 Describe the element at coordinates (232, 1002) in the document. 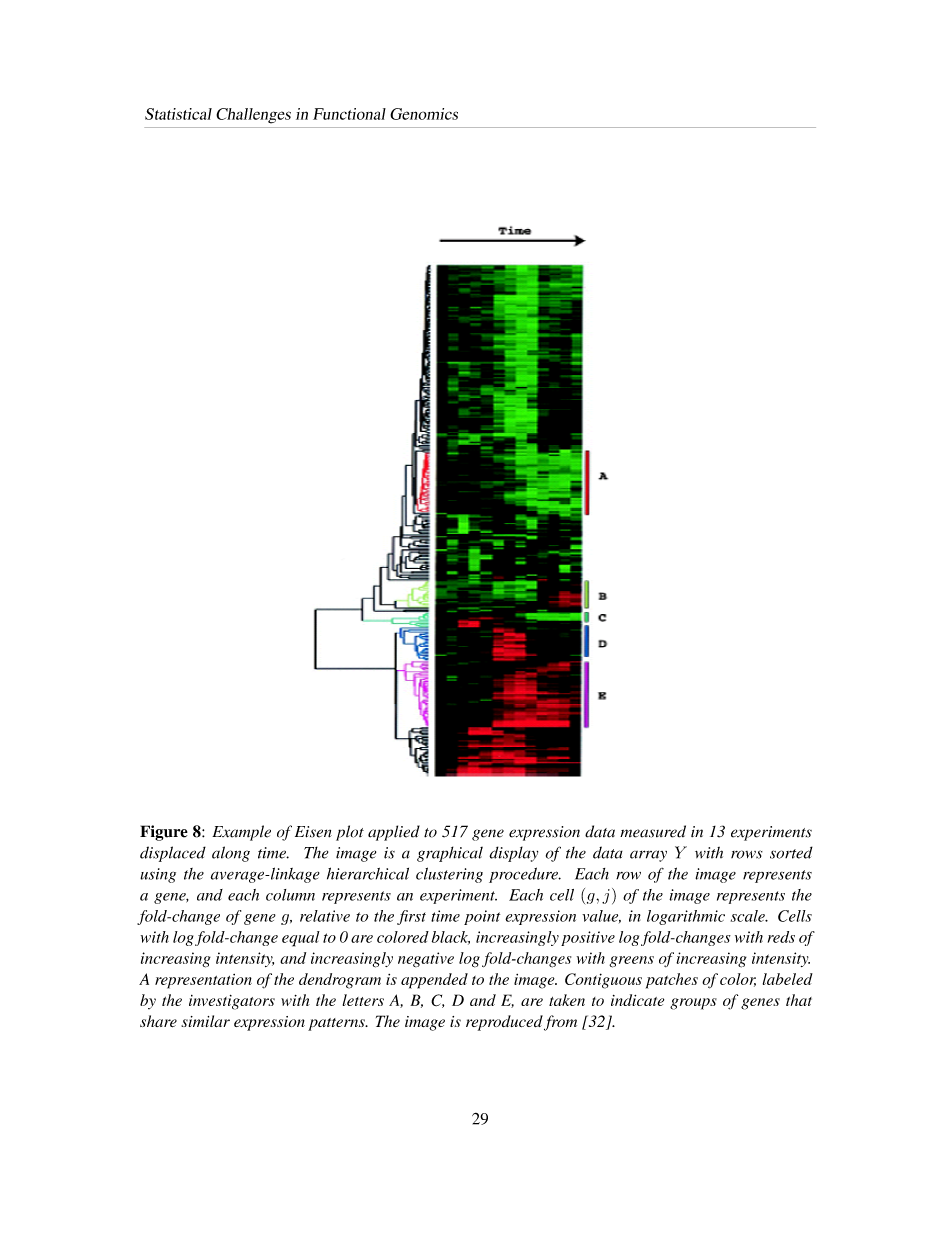

I see `investigators` at that location.
